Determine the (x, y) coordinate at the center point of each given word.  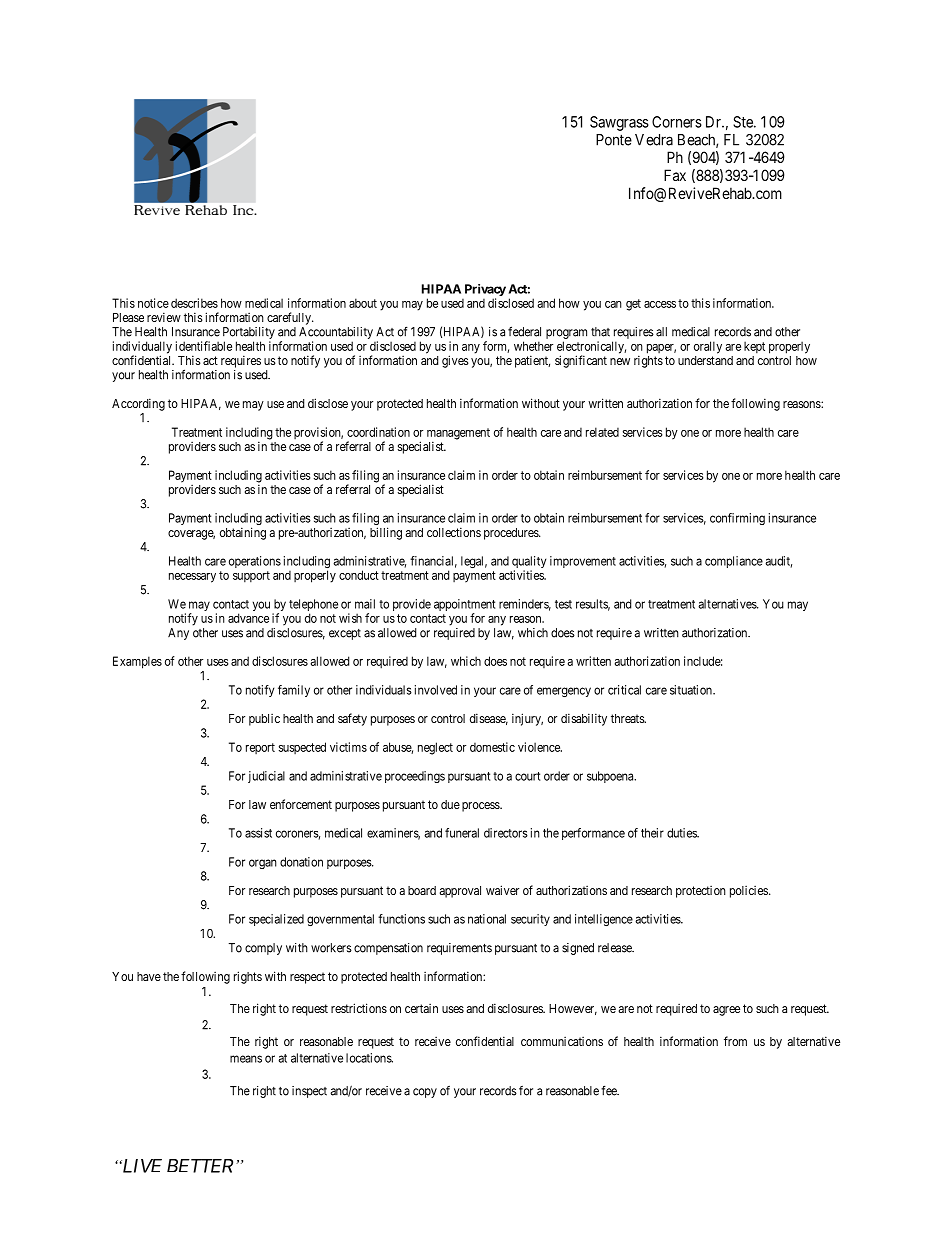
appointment (464, 606)
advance (248, 618)
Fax (675, 175)
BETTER (200, 1166)
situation (692, 690)
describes (194, 303)
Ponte (614, 140)
